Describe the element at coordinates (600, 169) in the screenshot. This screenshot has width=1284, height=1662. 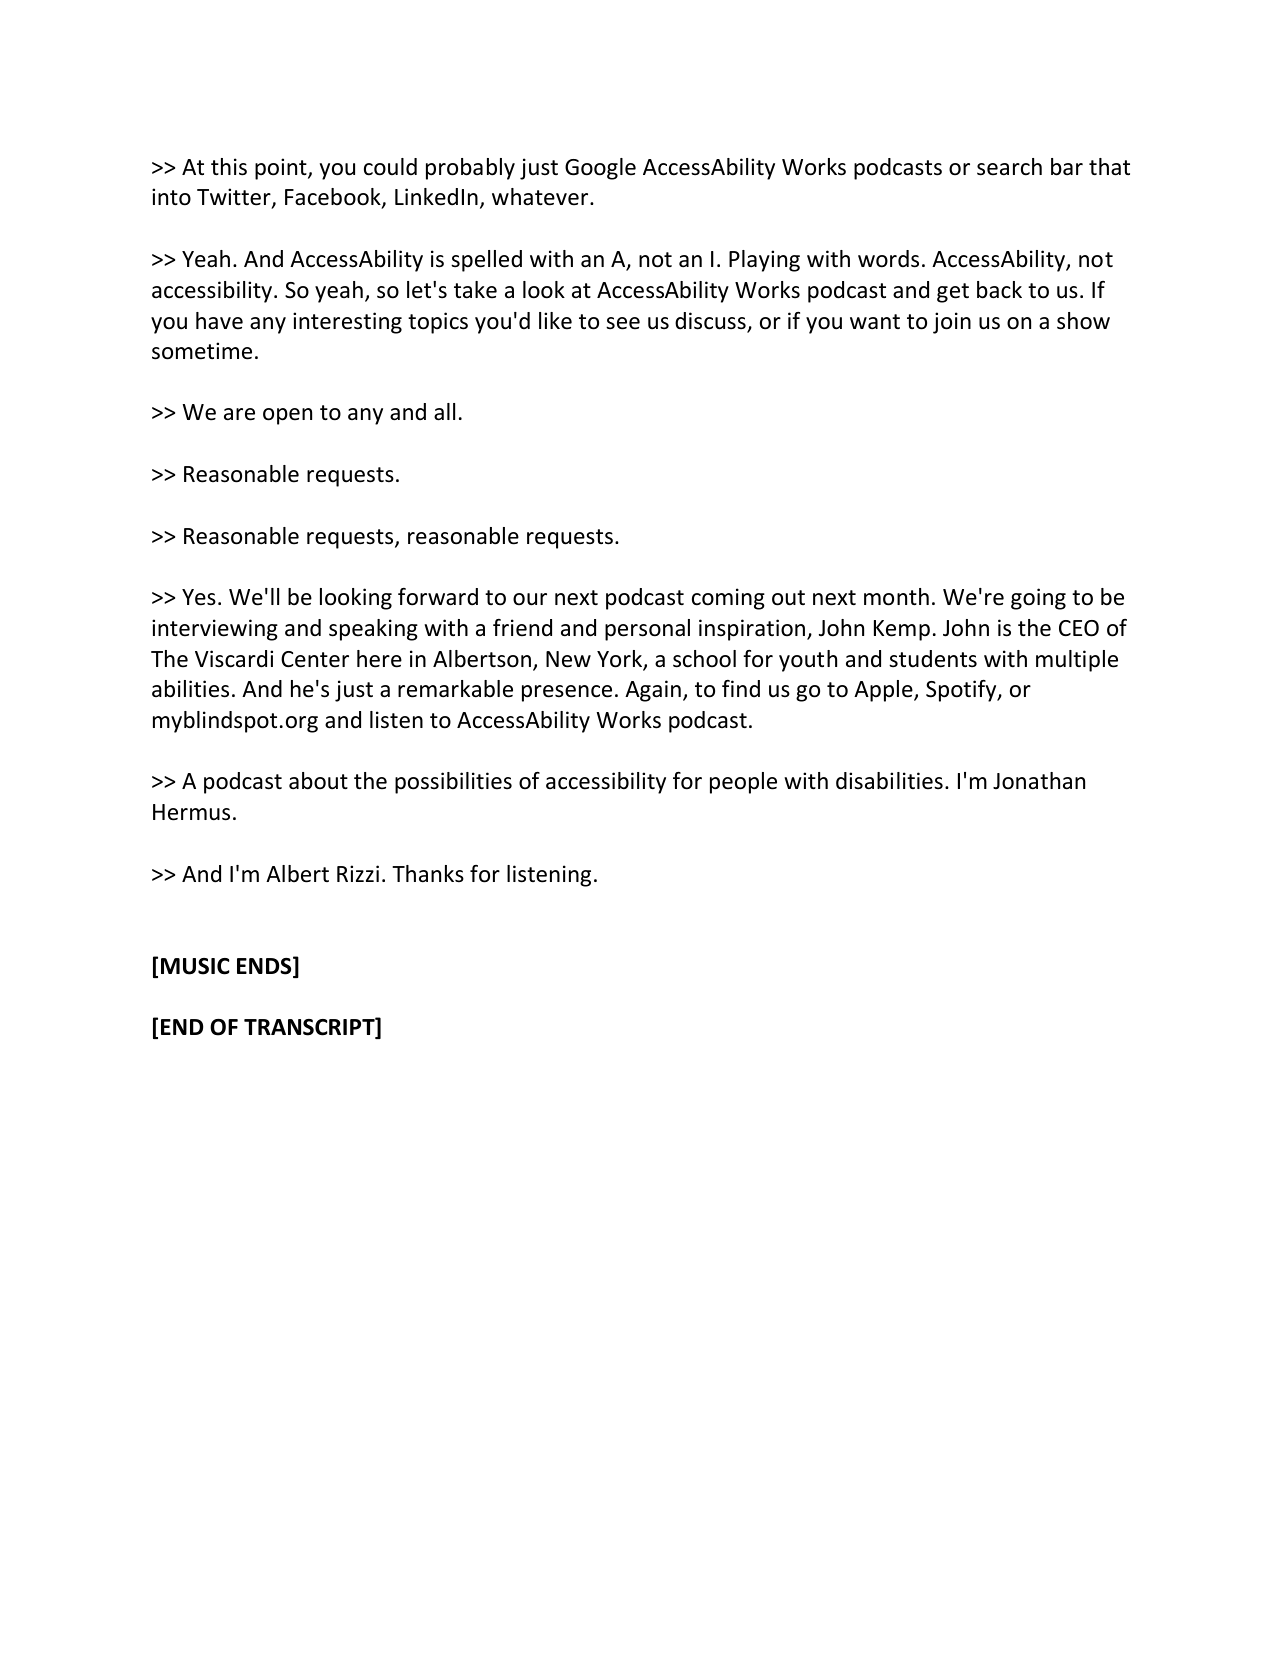
I see `Google` at that location.
